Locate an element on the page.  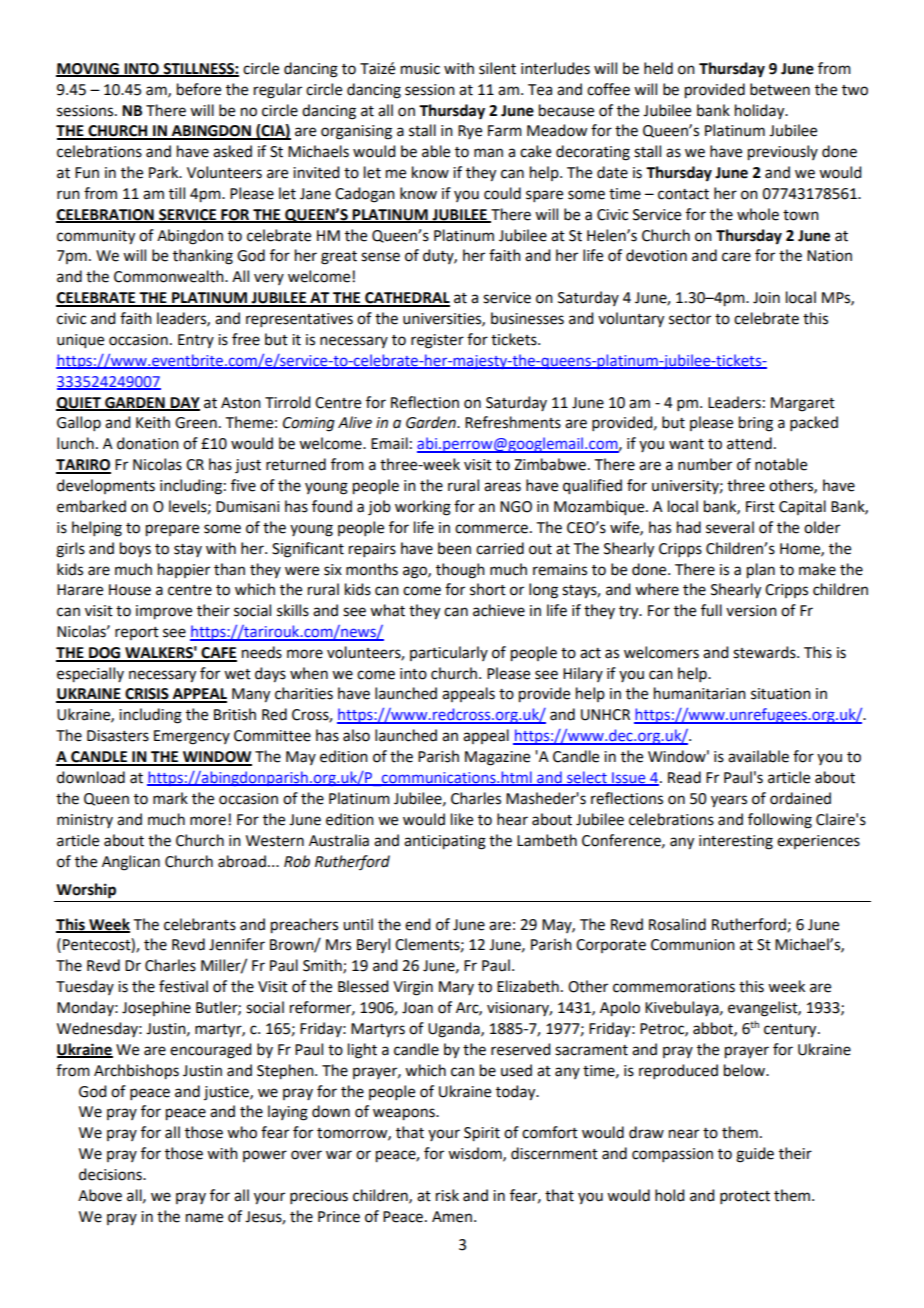
Communion is located at coordinates (693, 945).
